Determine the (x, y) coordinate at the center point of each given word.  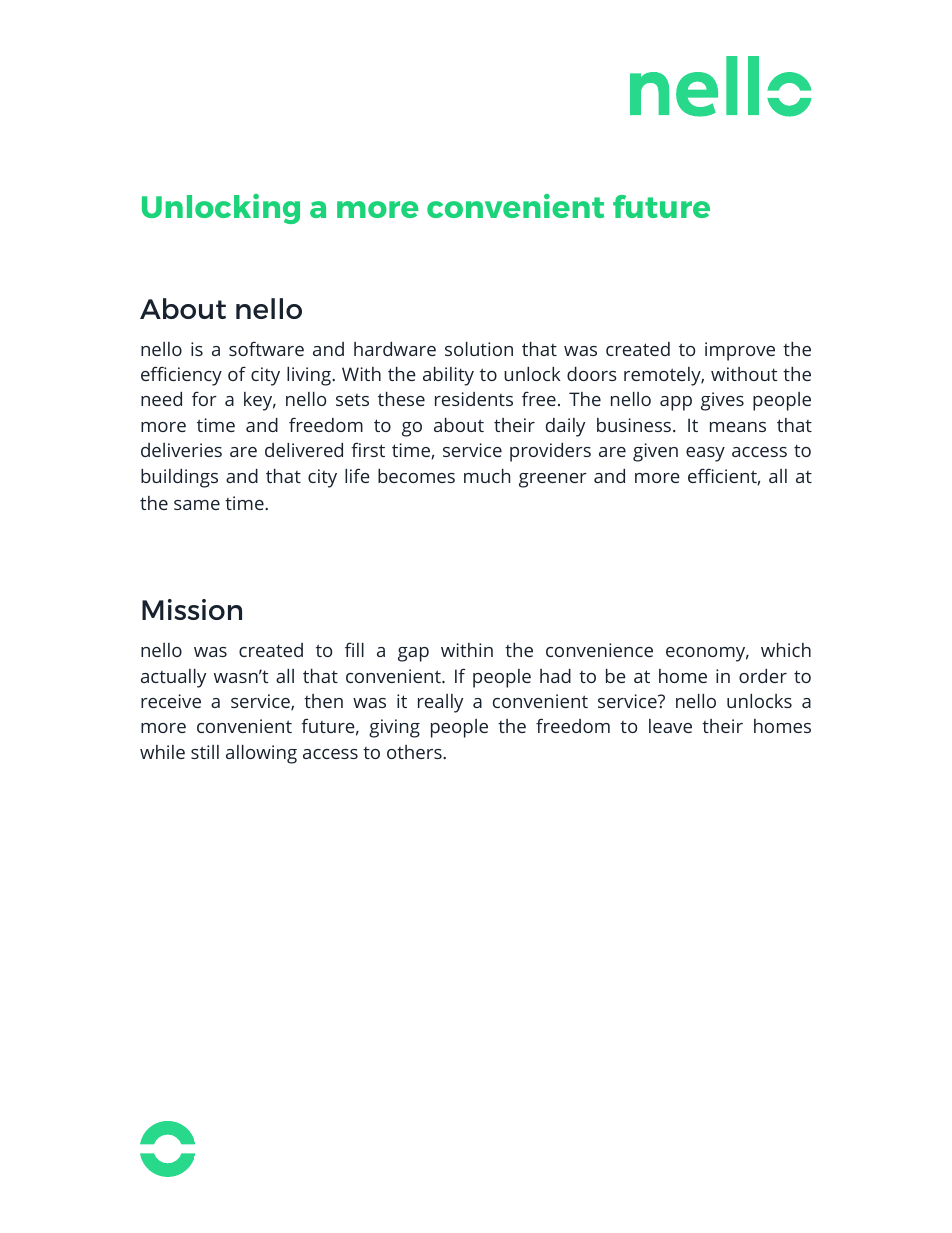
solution (479, 349)
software (266, 348)
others (415, 752)
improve (740, 351)
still (205, 752)
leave (670, 726)
